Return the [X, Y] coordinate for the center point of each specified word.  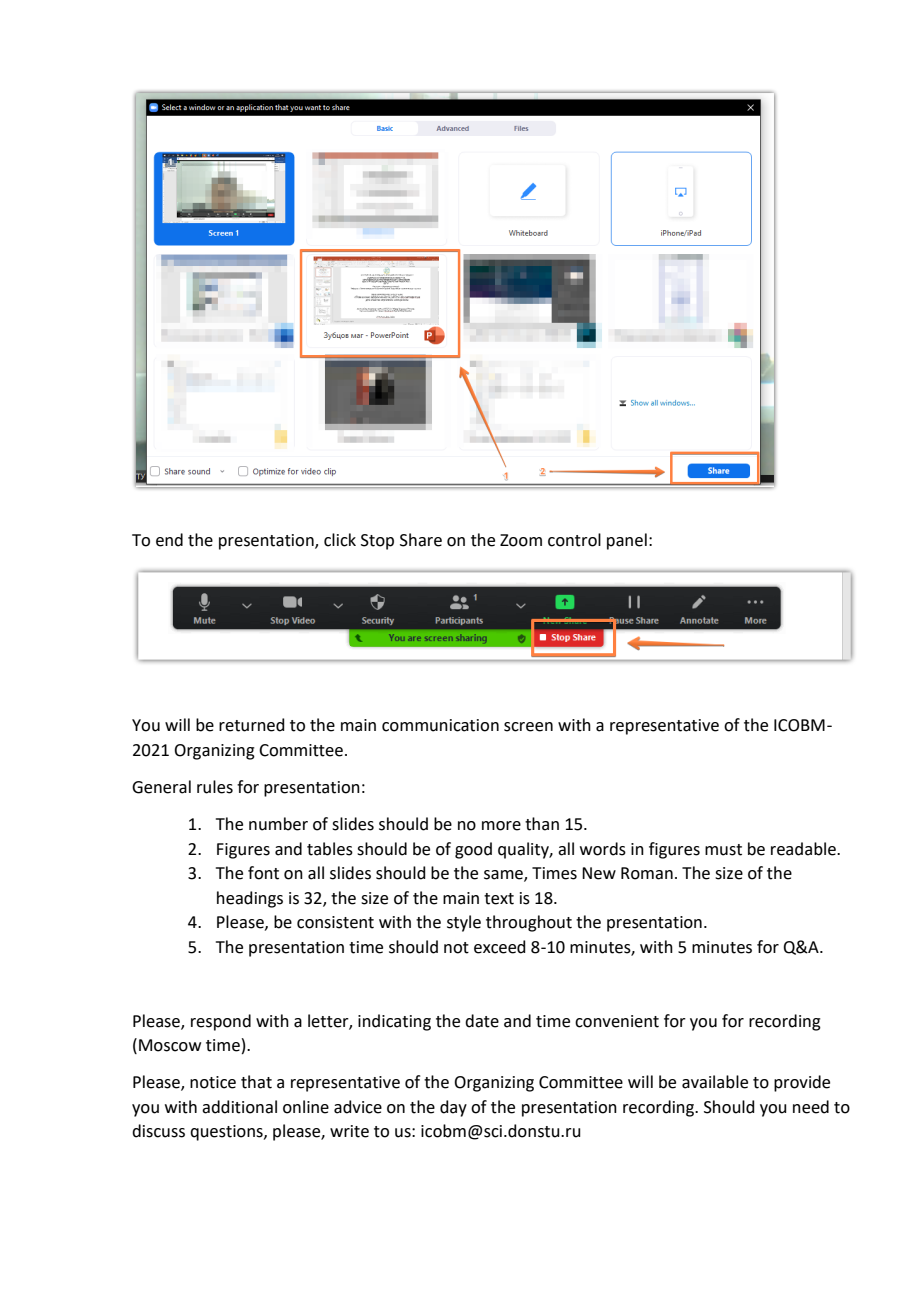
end [169, 540]
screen [528, 727]
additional [239, 1107]
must [723, 850]
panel [627, 541]
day [453, 1108]
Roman [647, 873]
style [464, 923]
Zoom [521, 540]
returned [252, 725]
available [715, 1082]
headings [250, 899]
